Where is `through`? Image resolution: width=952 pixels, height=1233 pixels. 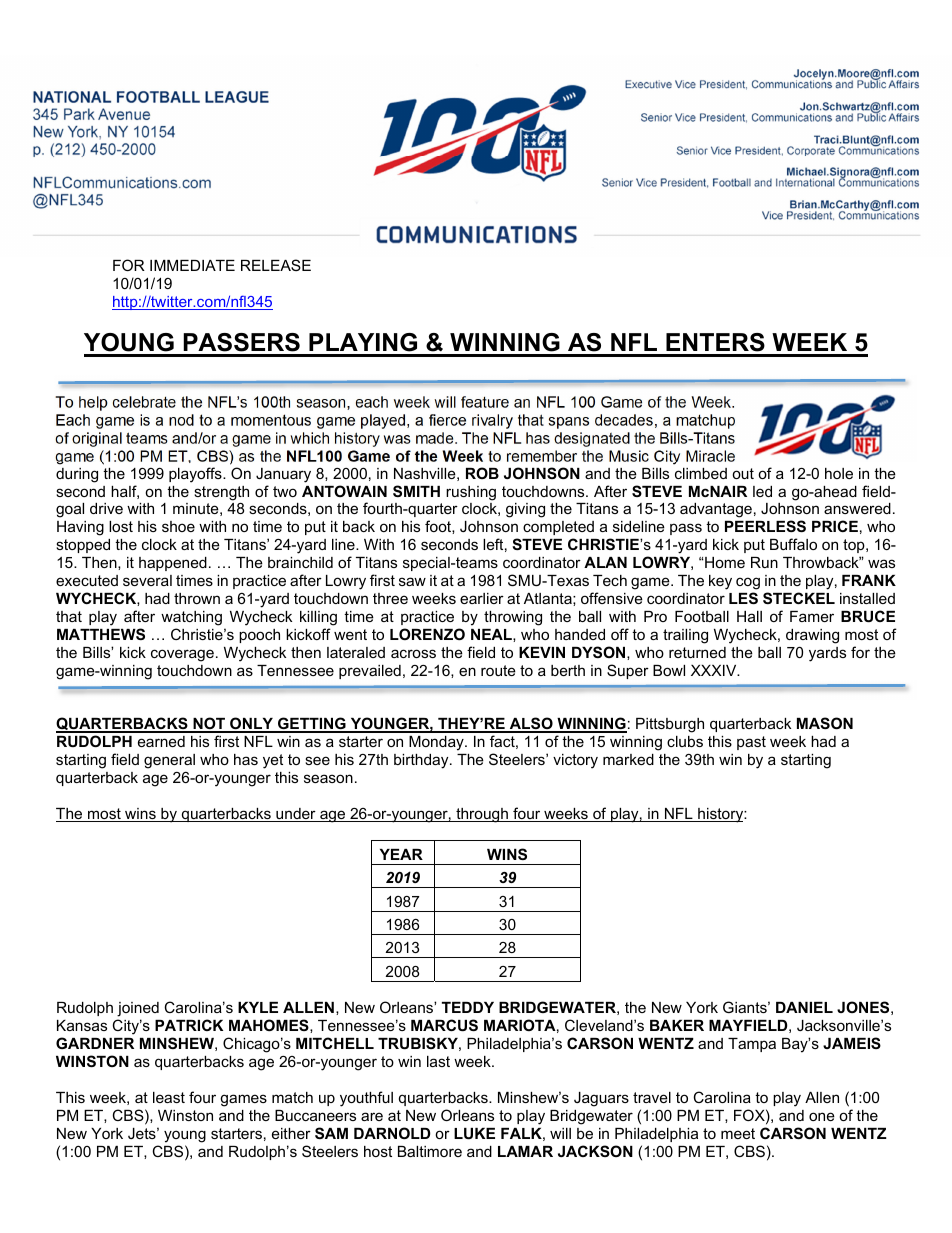 through is located at coordinates (482, 815).
